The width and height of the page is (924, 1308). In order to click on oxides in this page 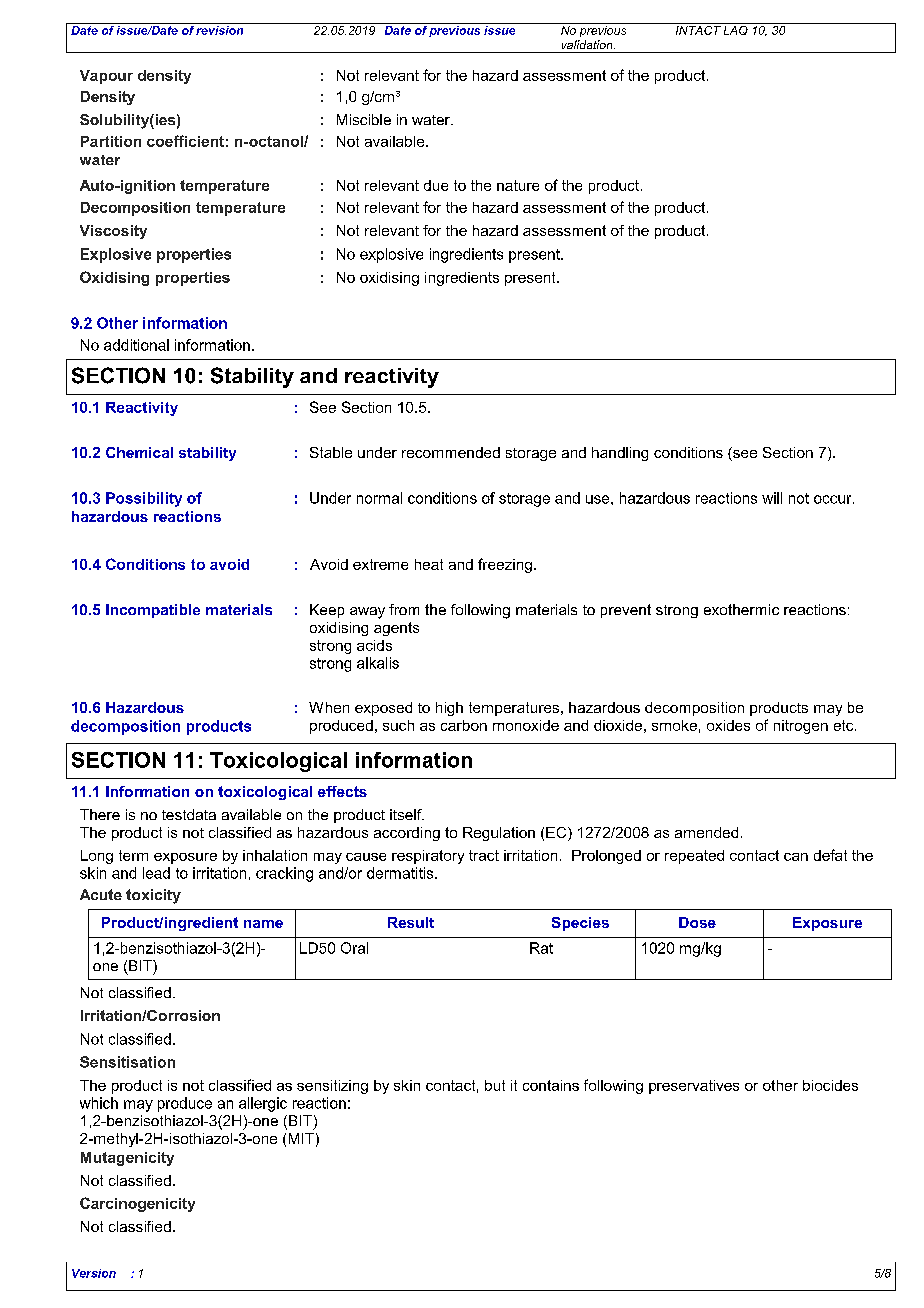, I will do `click(728, 725)`.
